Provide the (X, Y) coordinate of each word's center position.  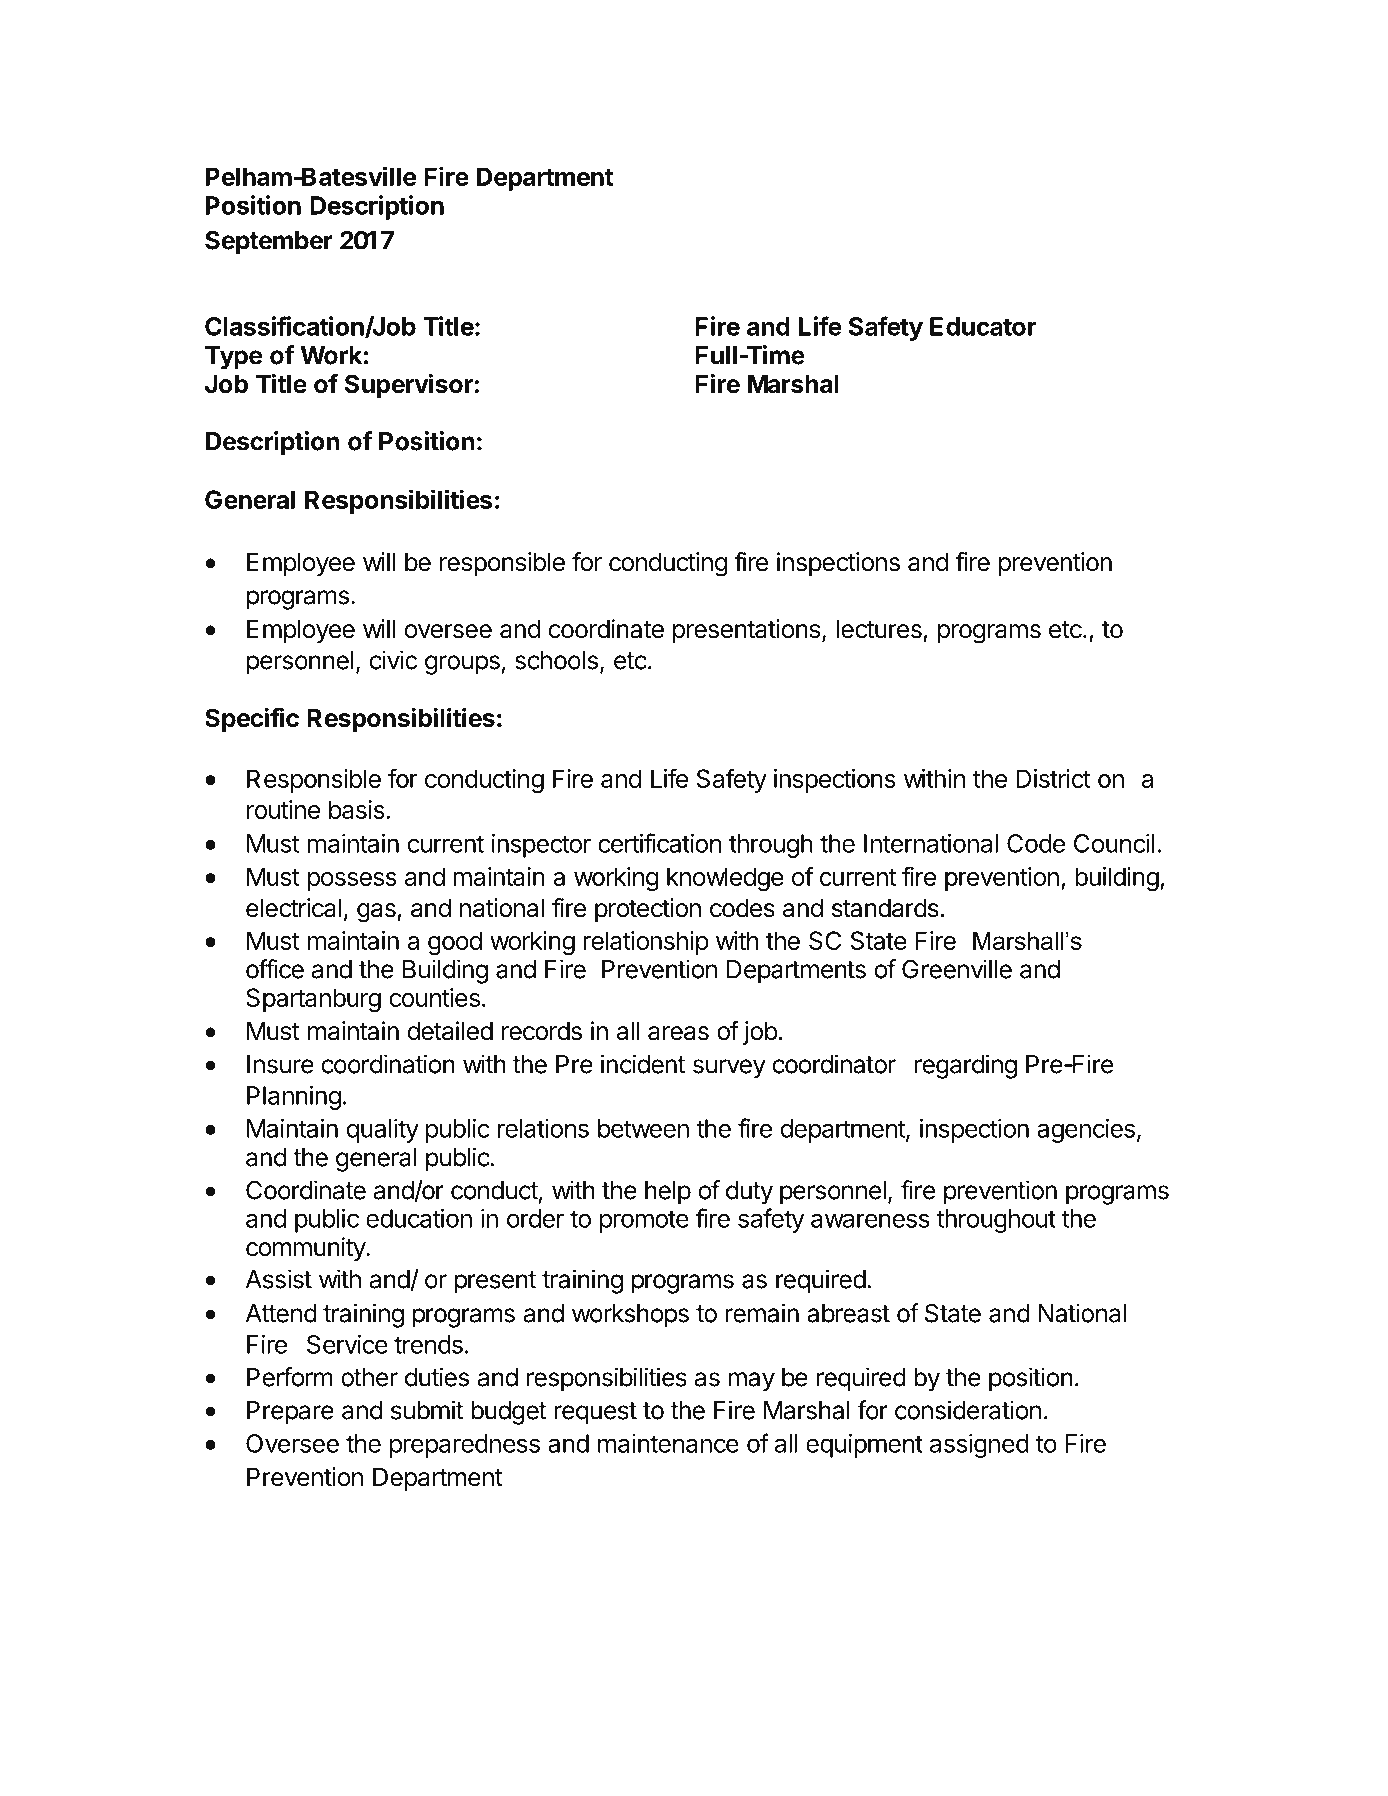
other (369, 1377)
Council (1114, 843)
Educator (983, 326)
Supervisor (409, 386)
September (269, 243)
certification (659, 843)
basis (357, 809)
